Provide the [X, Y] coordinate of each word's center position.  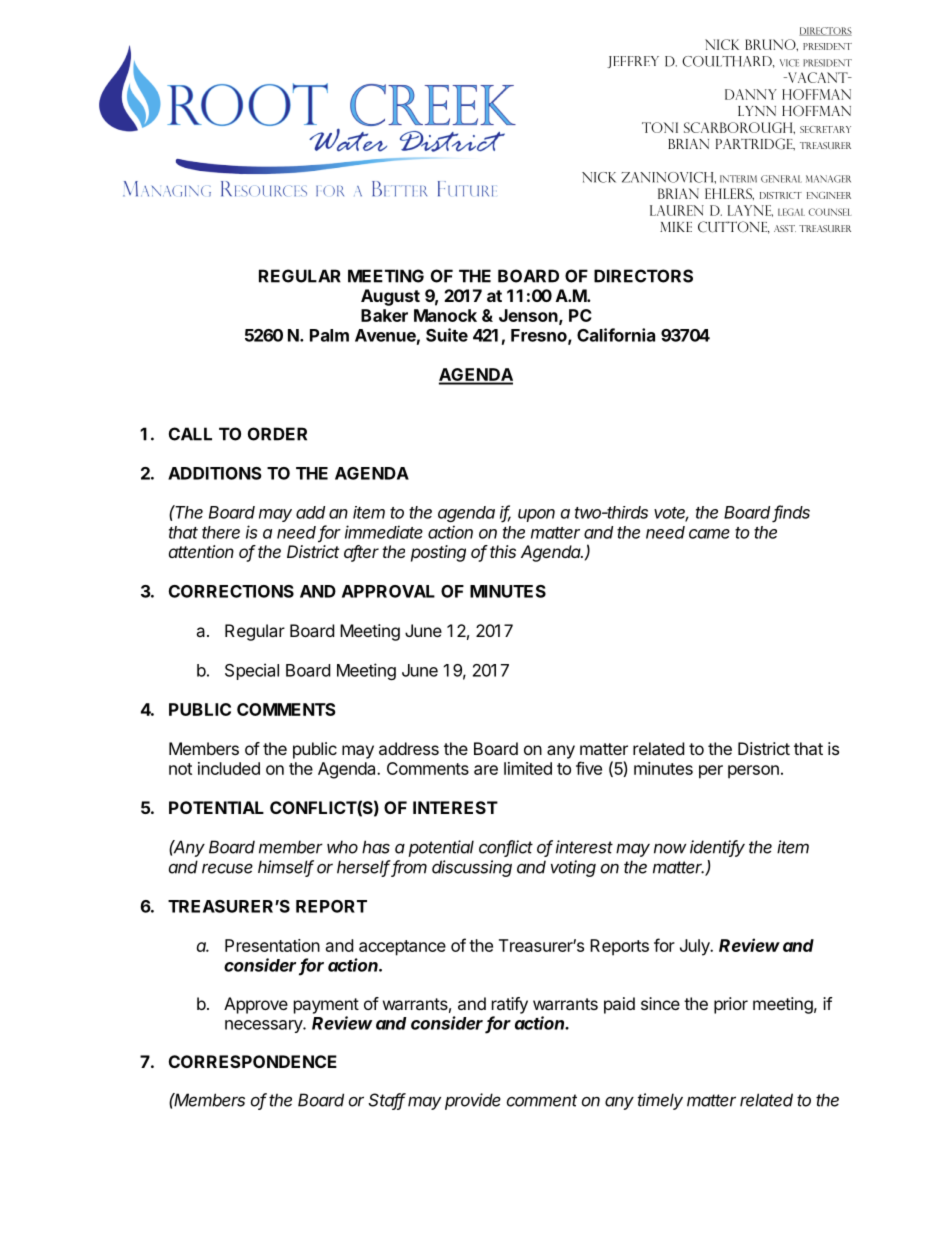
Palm [329, 335]
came [709, 534]
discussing [472, 868]
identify [717, 848]
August [390, 297]
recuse [227, 868]
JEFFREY [633, 62]
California [616, 335]
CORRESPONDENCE [253, 1061]
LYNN [757, 111]
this [503, 551]
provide [473, 1101]
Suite [447, 335]
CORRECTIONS [231, 591]
